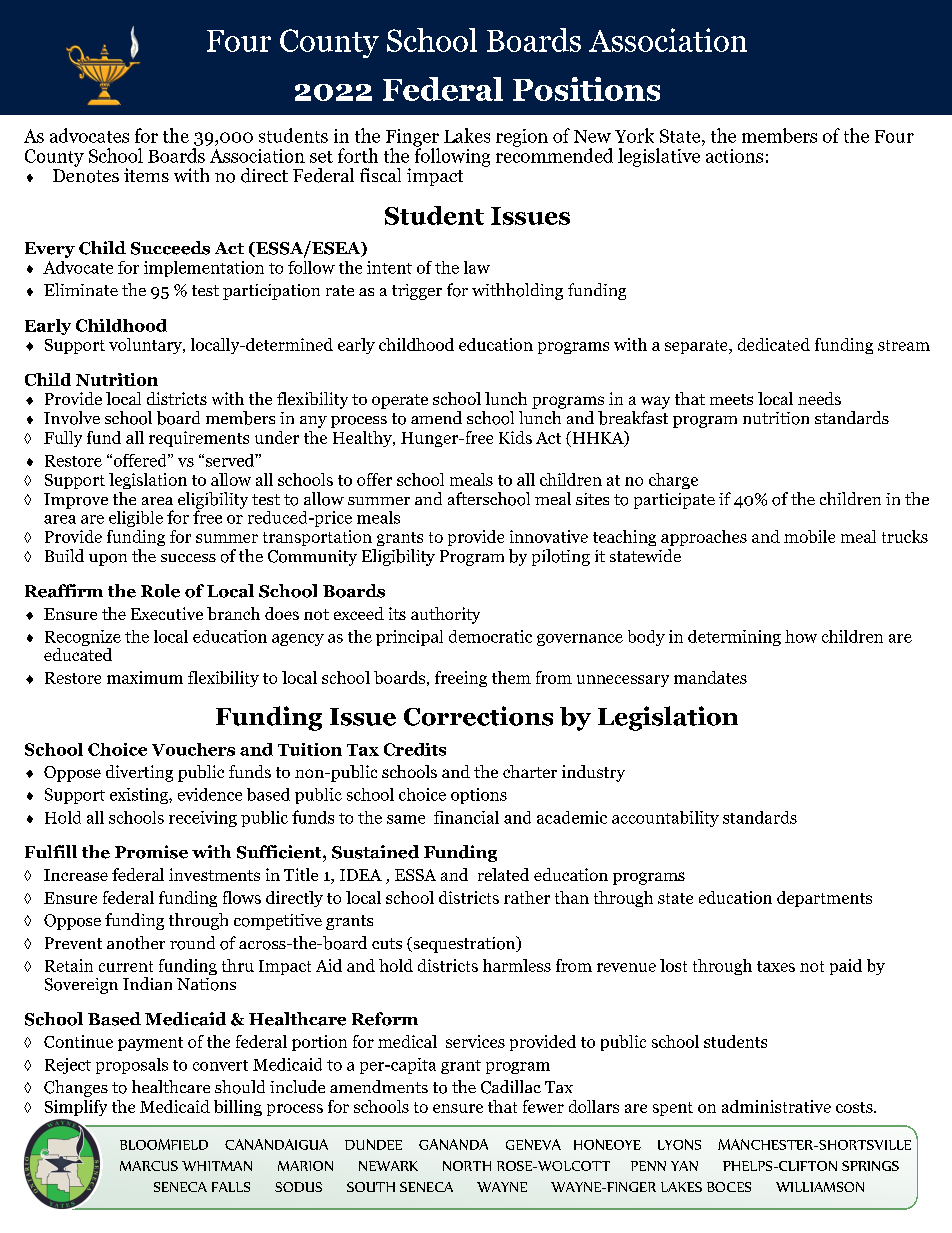 Image resolution: width=952 pixels, height=1233 pixels. I want to click on items, so click(146, 175).
